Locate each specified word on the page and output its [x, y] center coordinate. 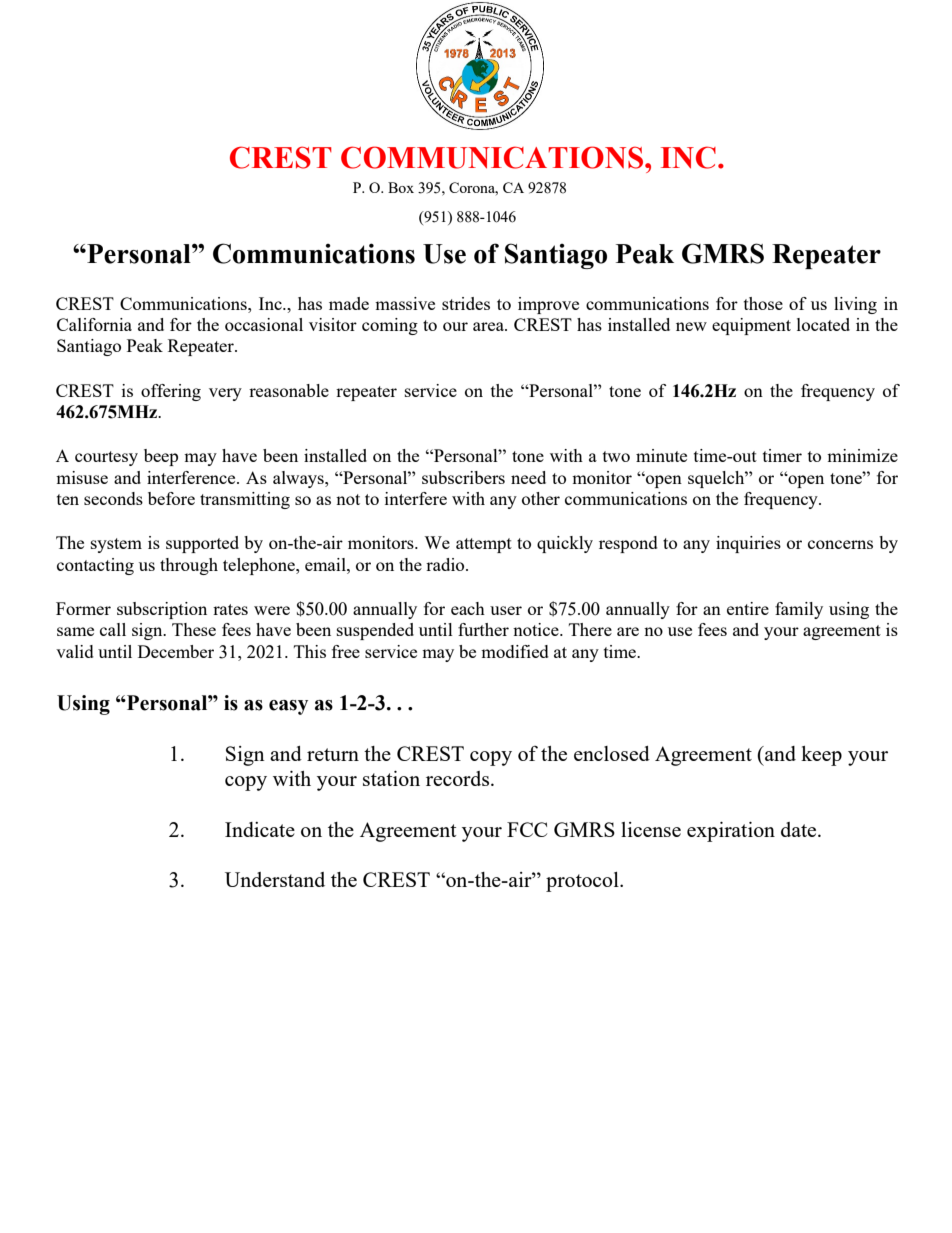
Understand [275, 879]
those [763, 303]
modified [515, 651]
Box [401, 187]
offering [171, 392]
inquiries [748, 544]
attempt [484, 545]
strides [466, 303]
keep [821, 756]
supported [202, 544]
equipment [751, 326]
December [176, 651]
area [489, 326]
